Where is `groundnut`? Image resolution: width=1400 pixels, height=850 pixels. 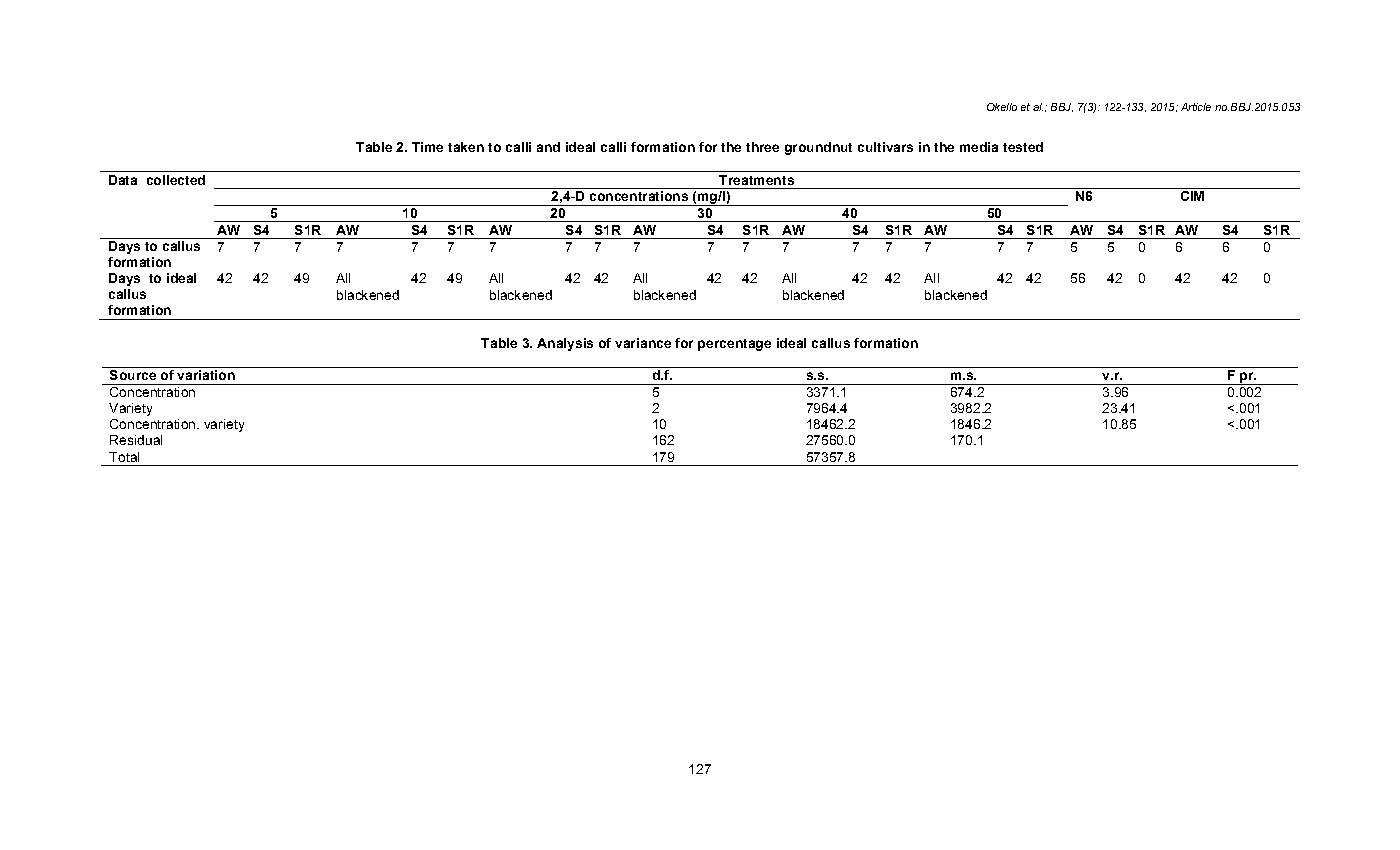
groundnut is located at coordinates (818, 148).
